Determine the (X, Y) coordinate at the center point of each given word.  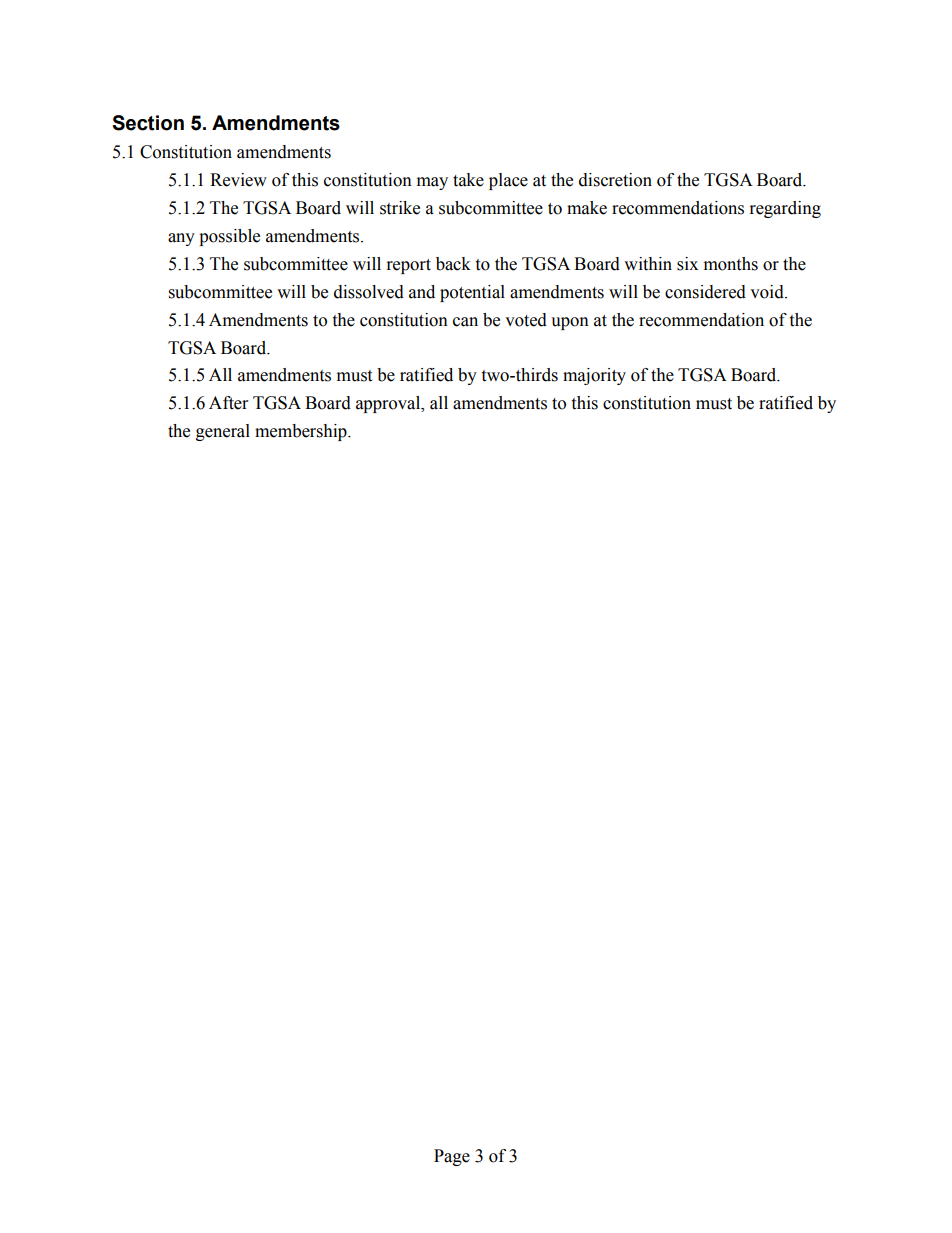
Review (238, 180)
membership (302, 432)
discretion (615, 180)
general (223, 432)
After (228, 403)
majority (594, 376)
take (468, 180)
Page (452, 1157)
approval (389, 404)
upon (570, 323)
